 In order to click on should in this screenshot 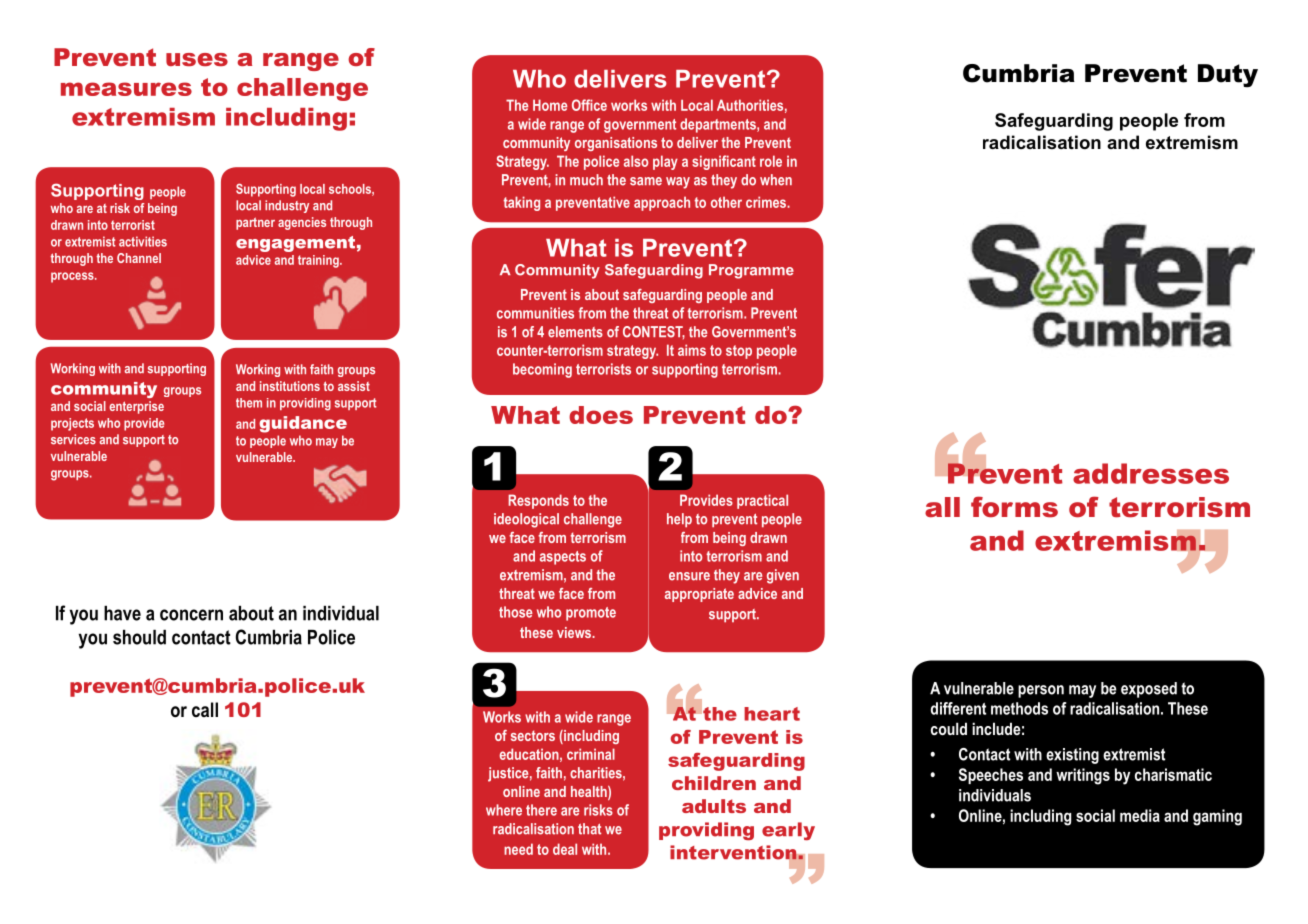, I will do `click(139, 637)`.
